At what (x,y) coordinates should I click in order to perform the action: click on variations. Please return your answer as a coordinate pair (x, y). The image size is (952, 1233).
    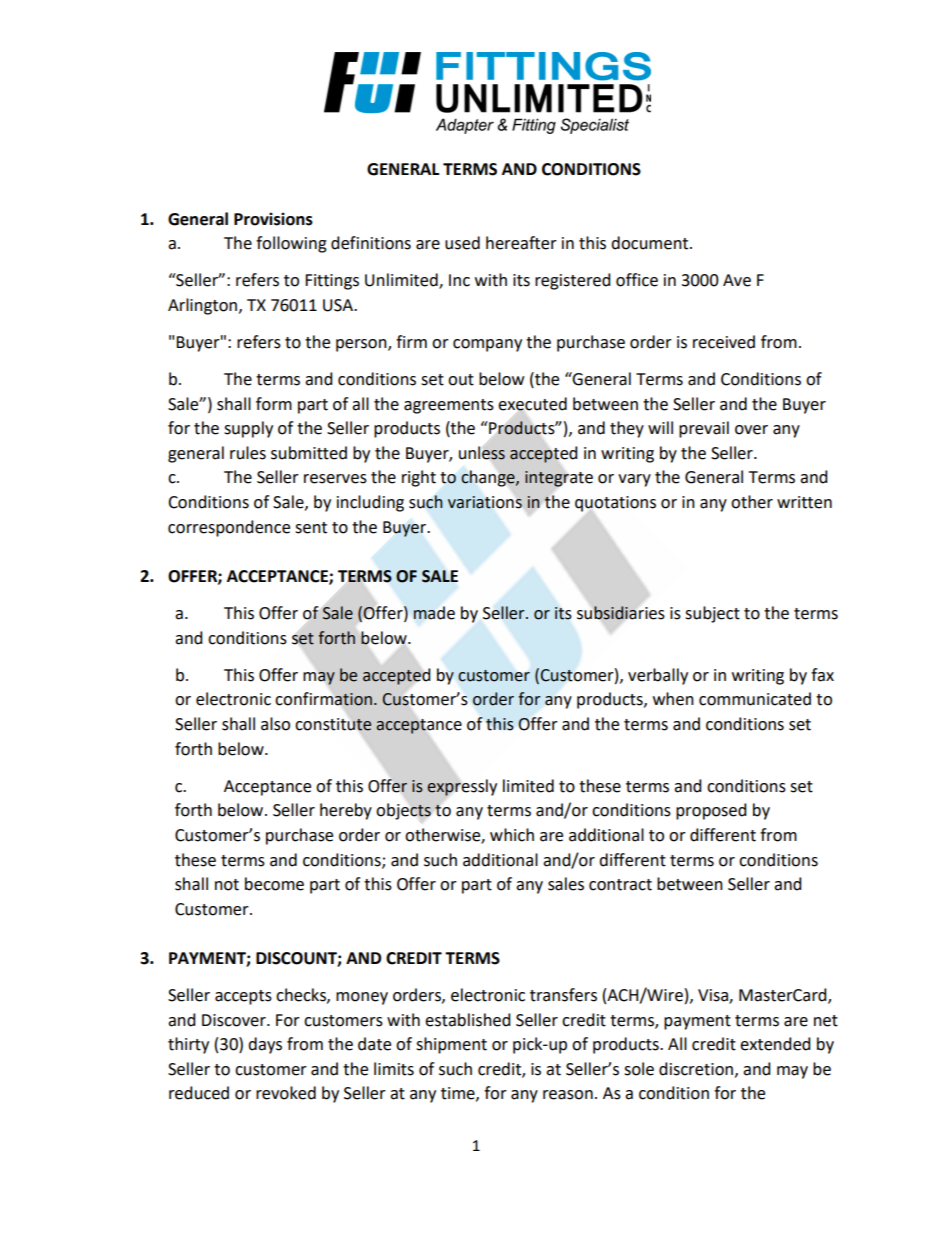
    Looking at the image, I should click on (485, 502).
